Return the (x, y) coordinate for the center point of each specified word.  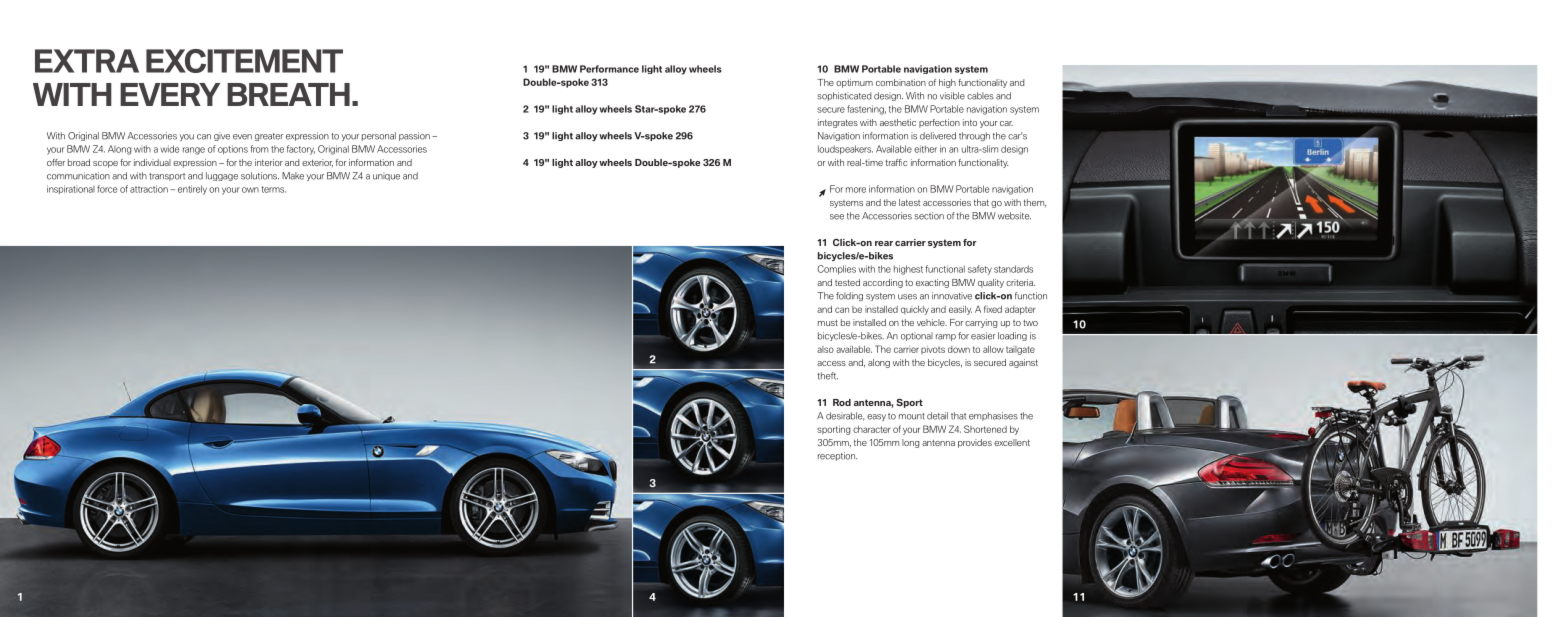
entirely (192, 190)
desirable (845, 416)
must (828, 323)
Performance (609, 69)
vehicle (932, 322)
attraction (149, 189)
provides (975, 443)
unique (386, 176)
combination (901, 82)
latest (909, 202)
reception (837, 456)
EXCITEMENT (244, 61)
